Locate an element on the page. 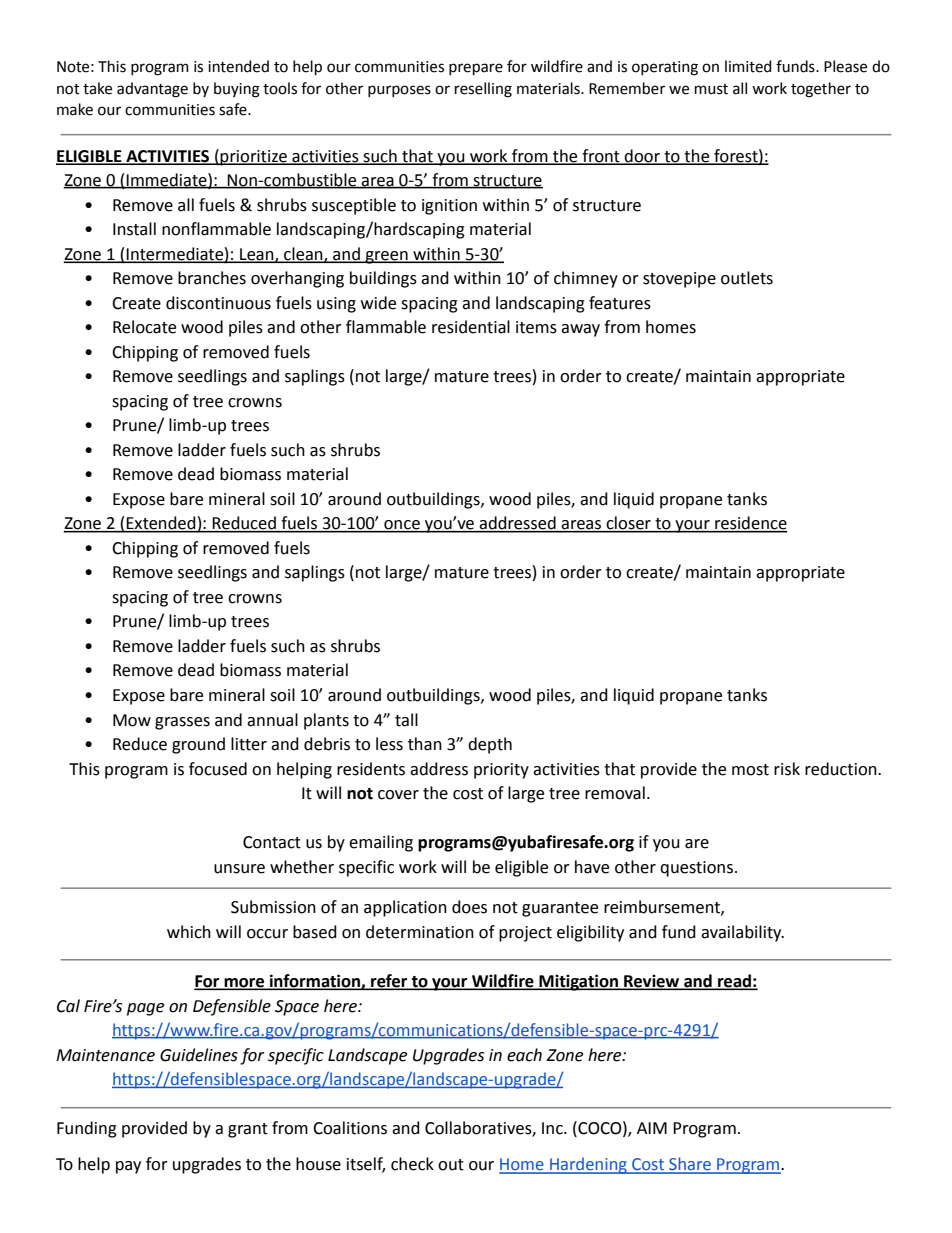 The height and width of the page is (1233, 952). Share is located at coordinates (690, 1165).
